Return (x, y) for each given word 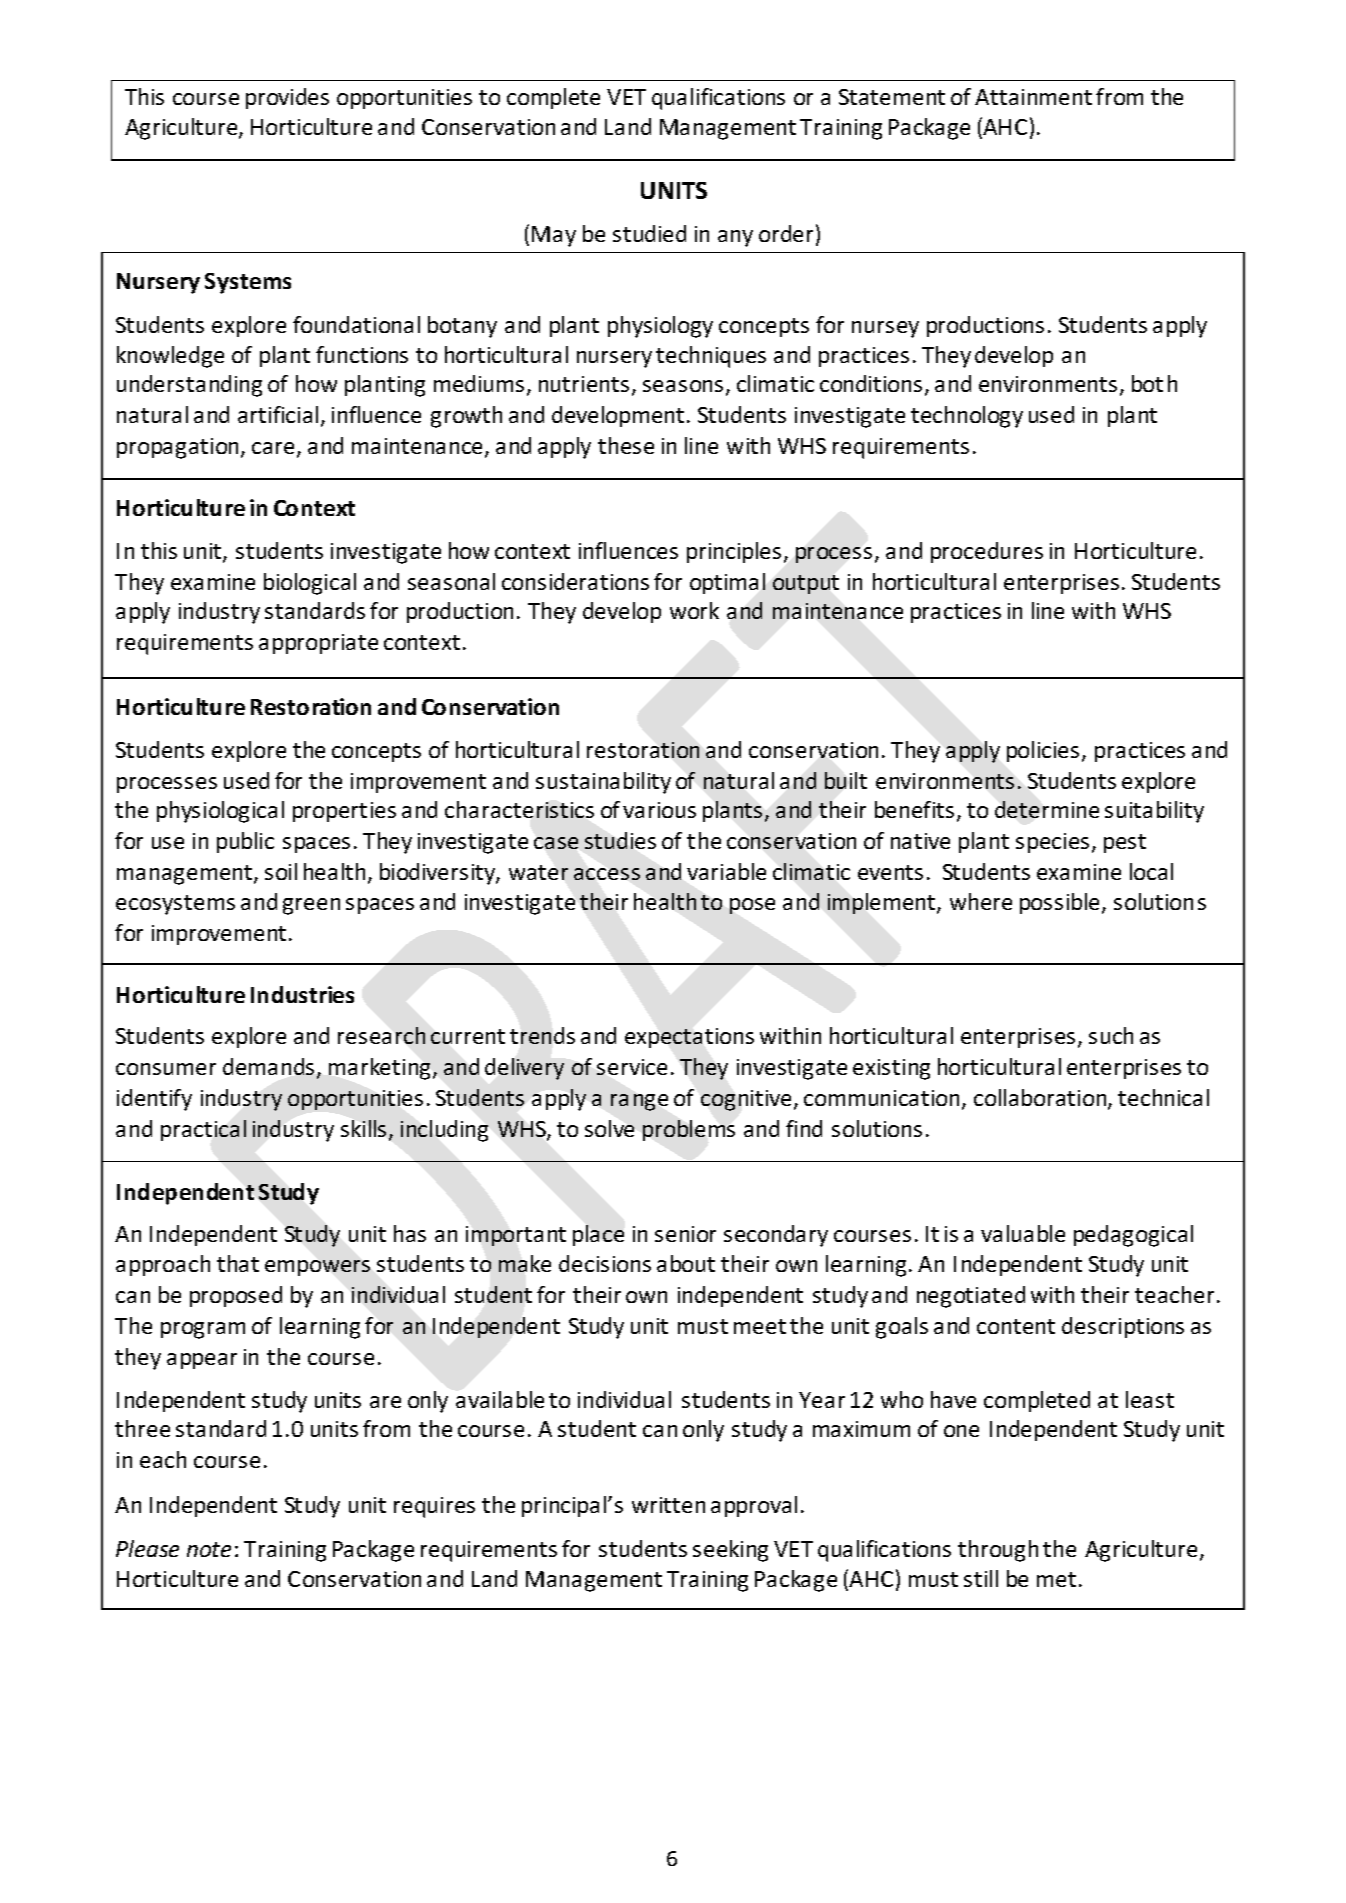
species (1052, 843)
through (998, 1551)
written (668, 1505)
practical (203, 1130)
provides (287, 98)
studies (620, 840)
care (275, 449)
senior (685, 1234)
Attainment (1033, 97)
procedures (987, 552)
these (626, 445)
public (245, 842)
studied (649, 233)
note (209, 1549)
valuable (1023, 1233)
